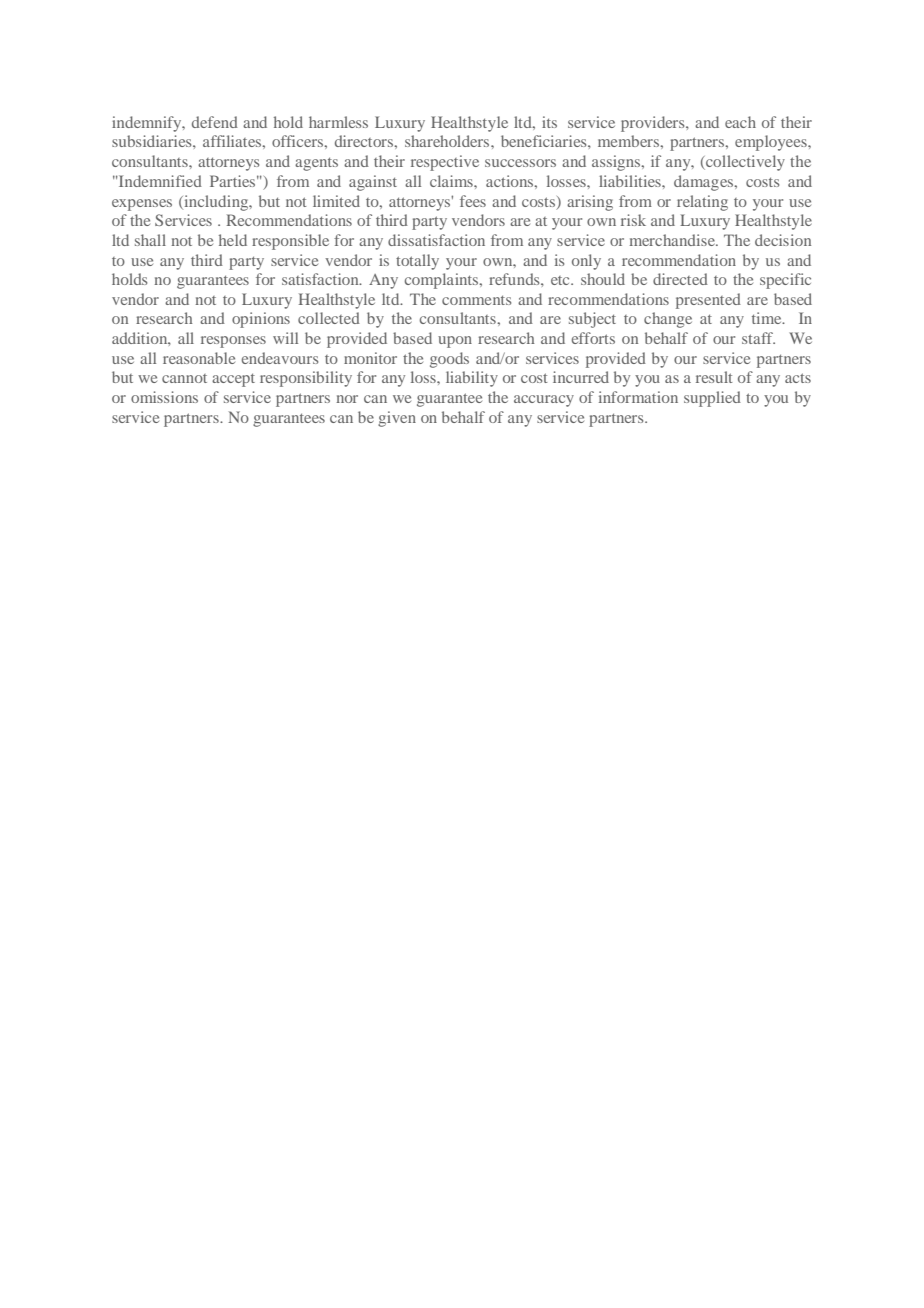 The image size is (924, 1308). Describe the element at coordinates (740, 122) in the screenshot. I see `each` at that location.
